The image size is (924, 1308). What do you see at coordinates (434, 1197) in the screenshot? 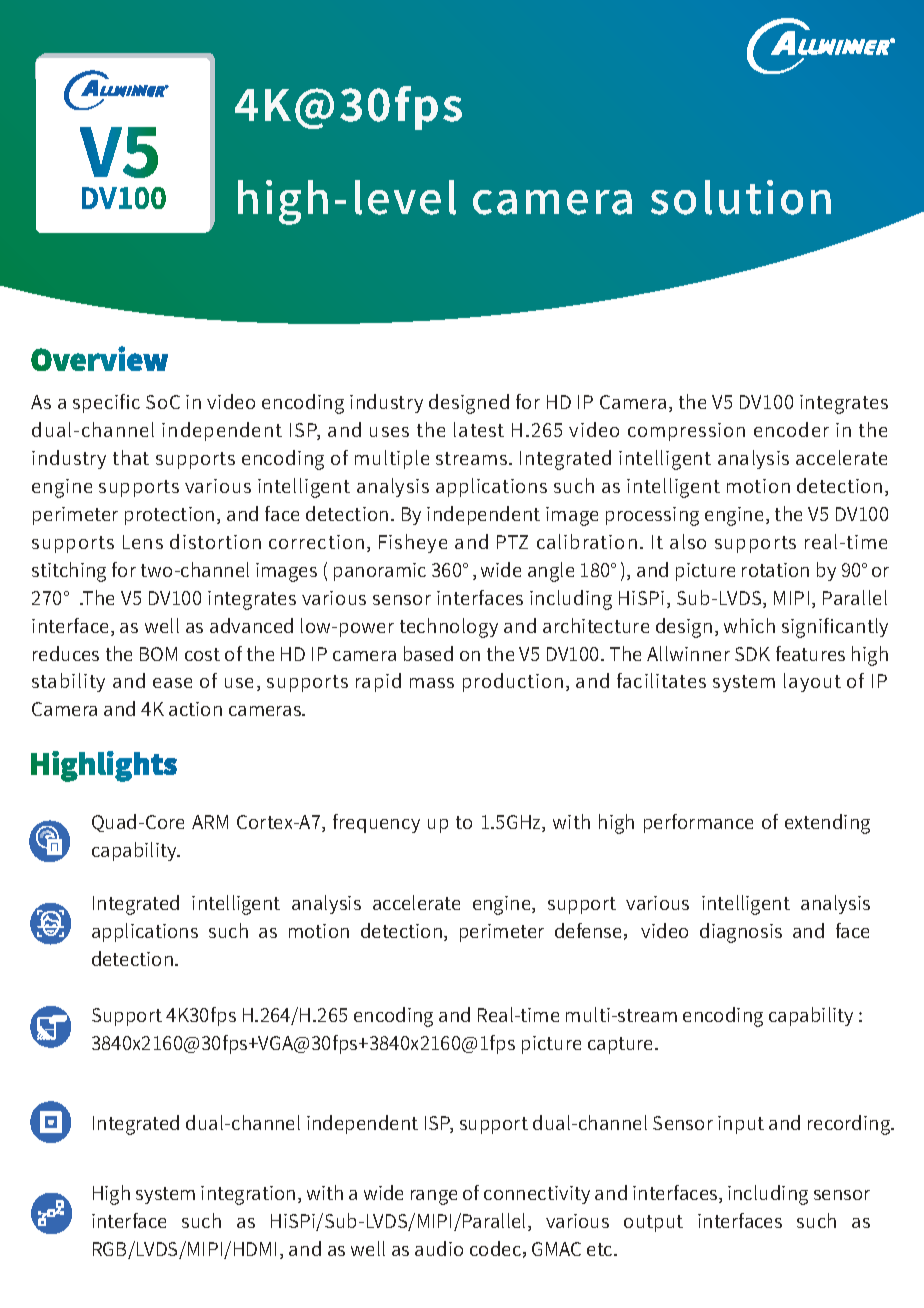
I see `range` at bounding box center [434, 1197].
